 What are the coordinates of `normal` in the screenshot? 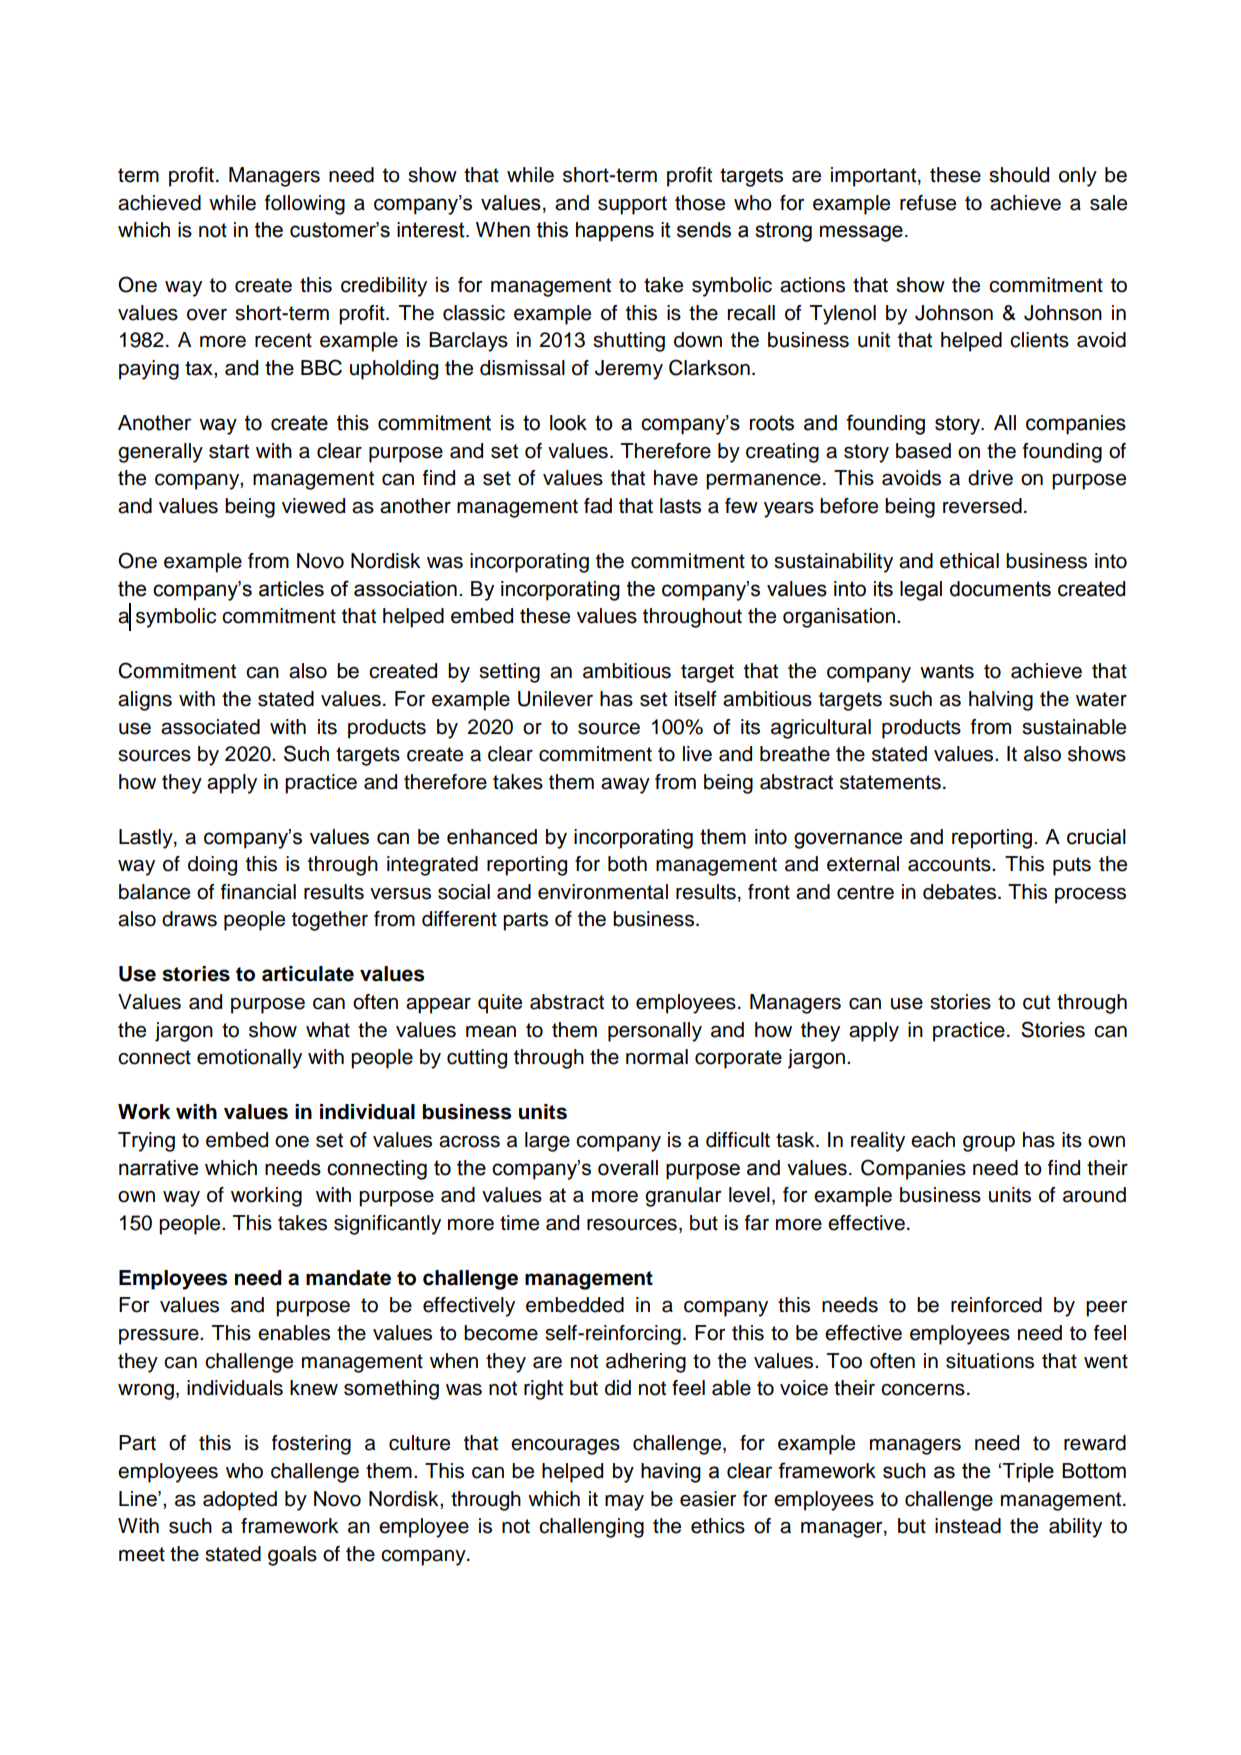 It's located at (657, 1057).
